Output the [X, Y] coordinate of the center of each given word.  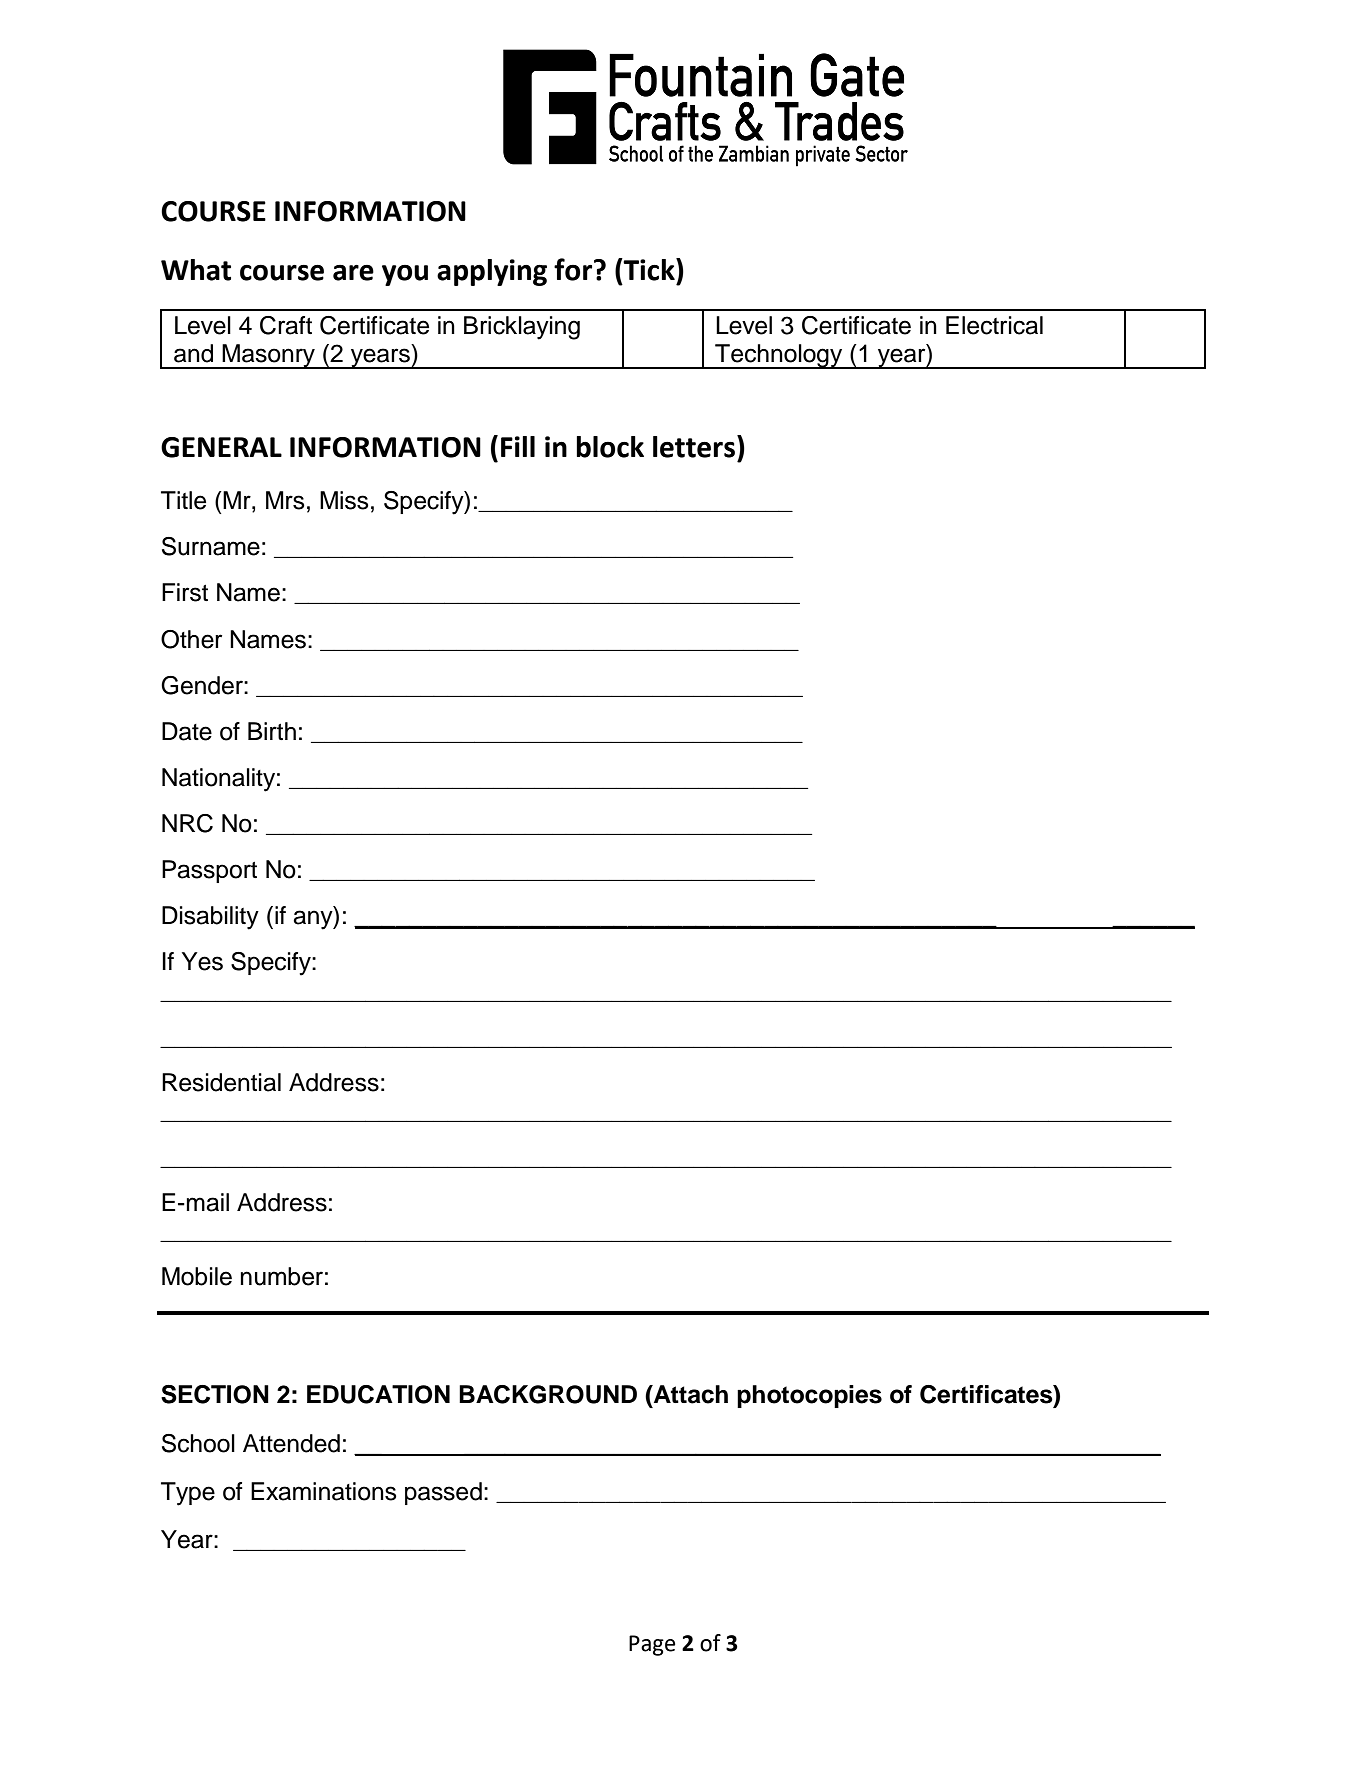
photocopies [809, 1396]
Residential [221, 1082]
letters [695, 446]
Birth [272, 731]
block [610, 447]
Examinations [324, 1491]
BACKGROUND [548, 1394]
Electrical [994, 325]
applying [492, 272]
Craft [286, 325]
